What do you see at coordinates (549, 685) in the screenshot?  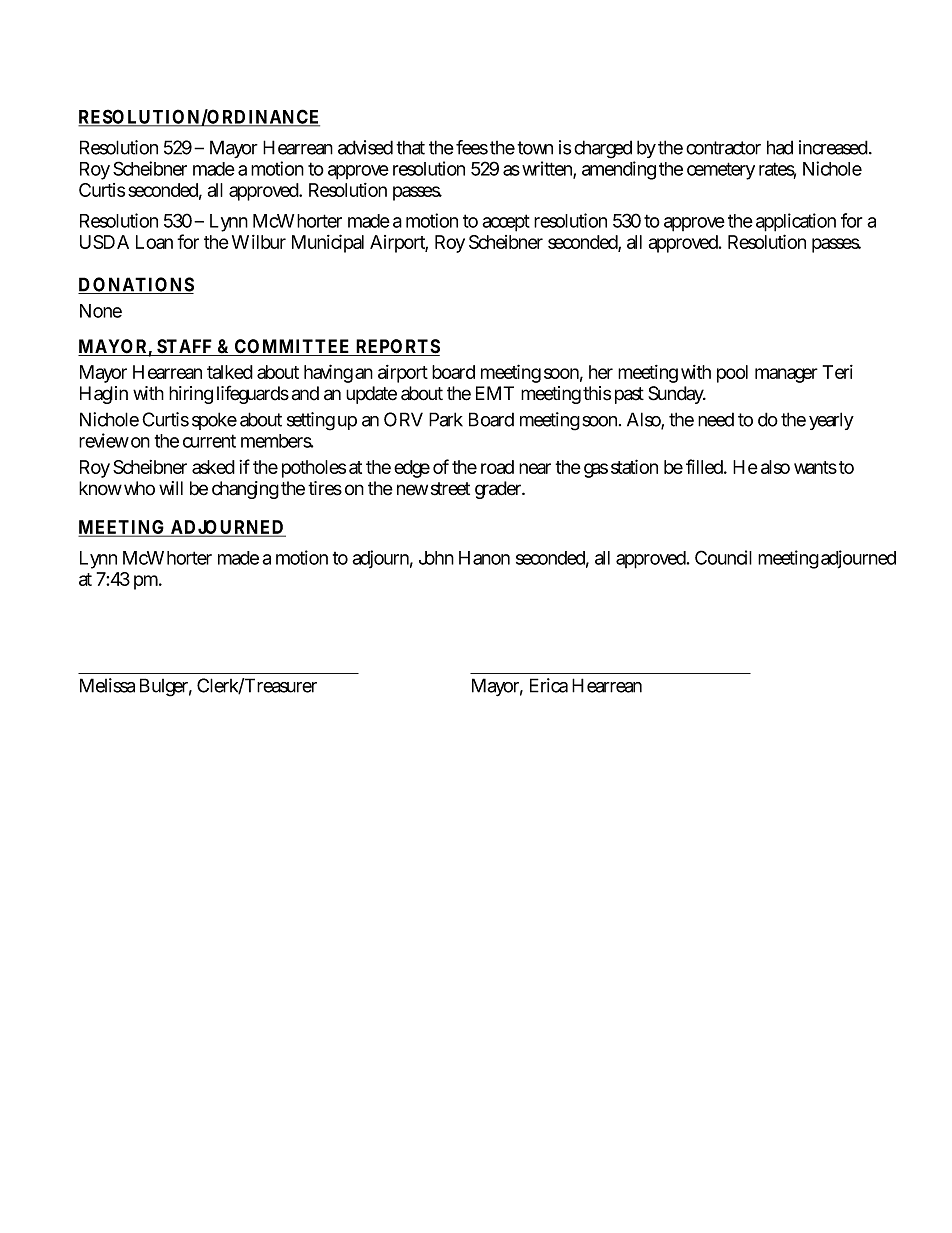 I see `Erica` at bounding box center [549, 685].
